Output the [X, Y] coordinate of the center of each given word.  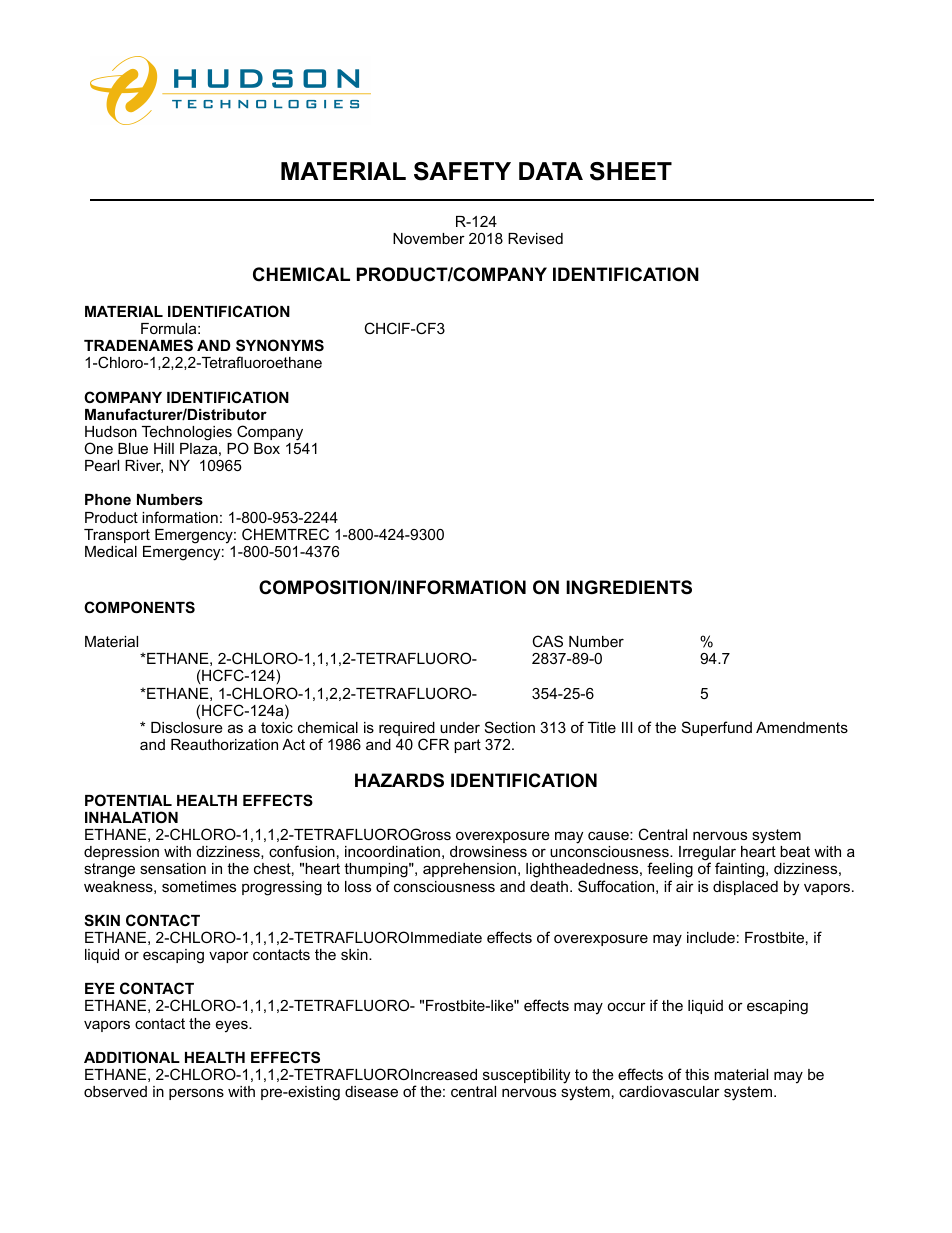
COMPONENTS [139, 607]
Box [267, 448]
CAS [547, 641]
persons [196, 1094]
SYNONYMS [280, 345]
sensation [173, 868]
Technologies [187, 433]
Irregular [707, 855]
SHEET [631, 171]
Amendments [802, 727]
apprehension [469, 870]
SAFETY [462, 171]
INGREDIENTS [629, 587]
